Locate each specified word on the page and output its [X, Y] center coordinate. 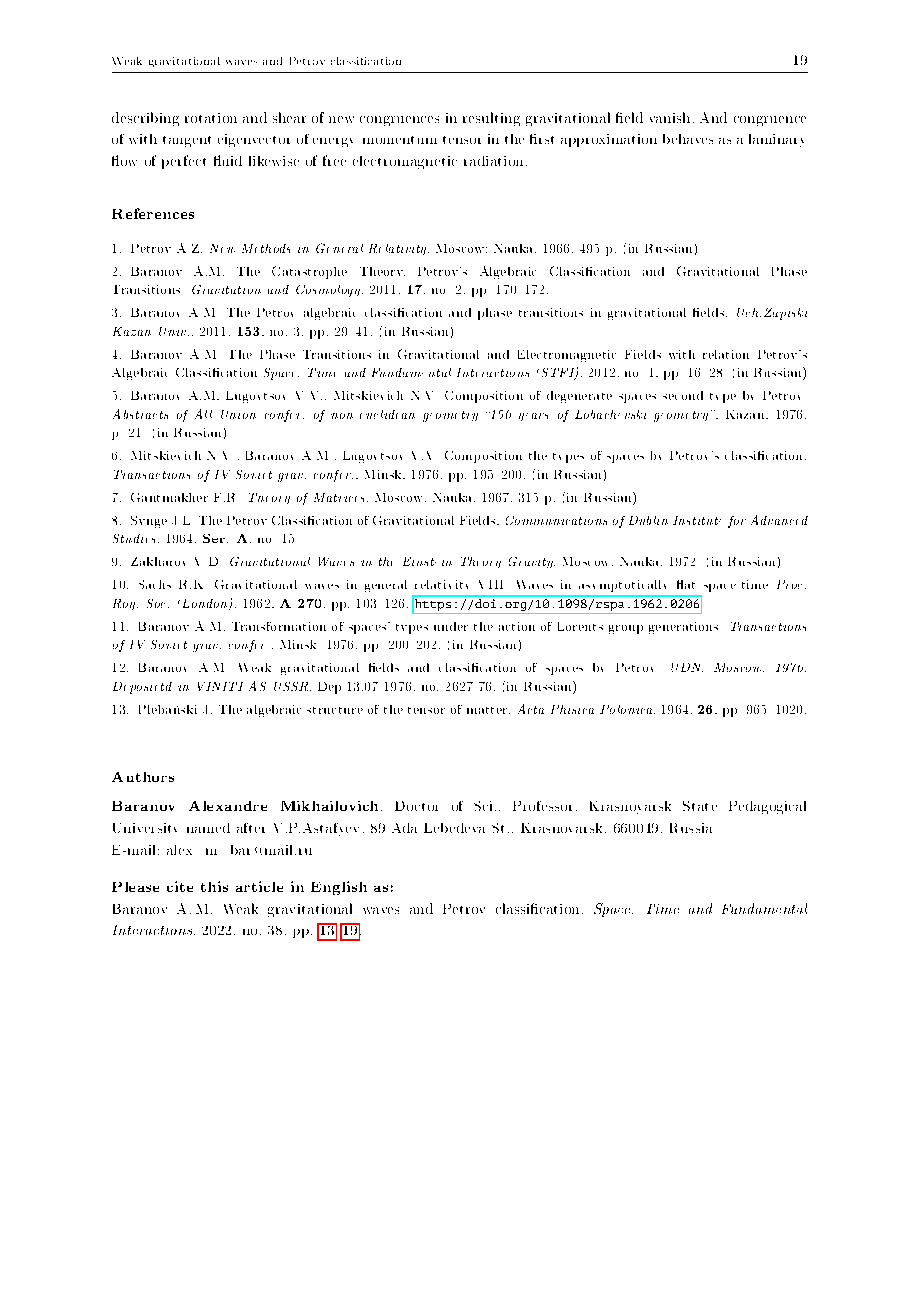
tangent [187, 141]
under [451, 626]
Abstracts [140, 414]
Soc [158, 603]
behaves [688, 139]
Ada [404, 828]
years [533, 417]
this [214, 886]
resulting [491, 119]
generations [683, 628]
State [700, 806]
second [683, 395]
